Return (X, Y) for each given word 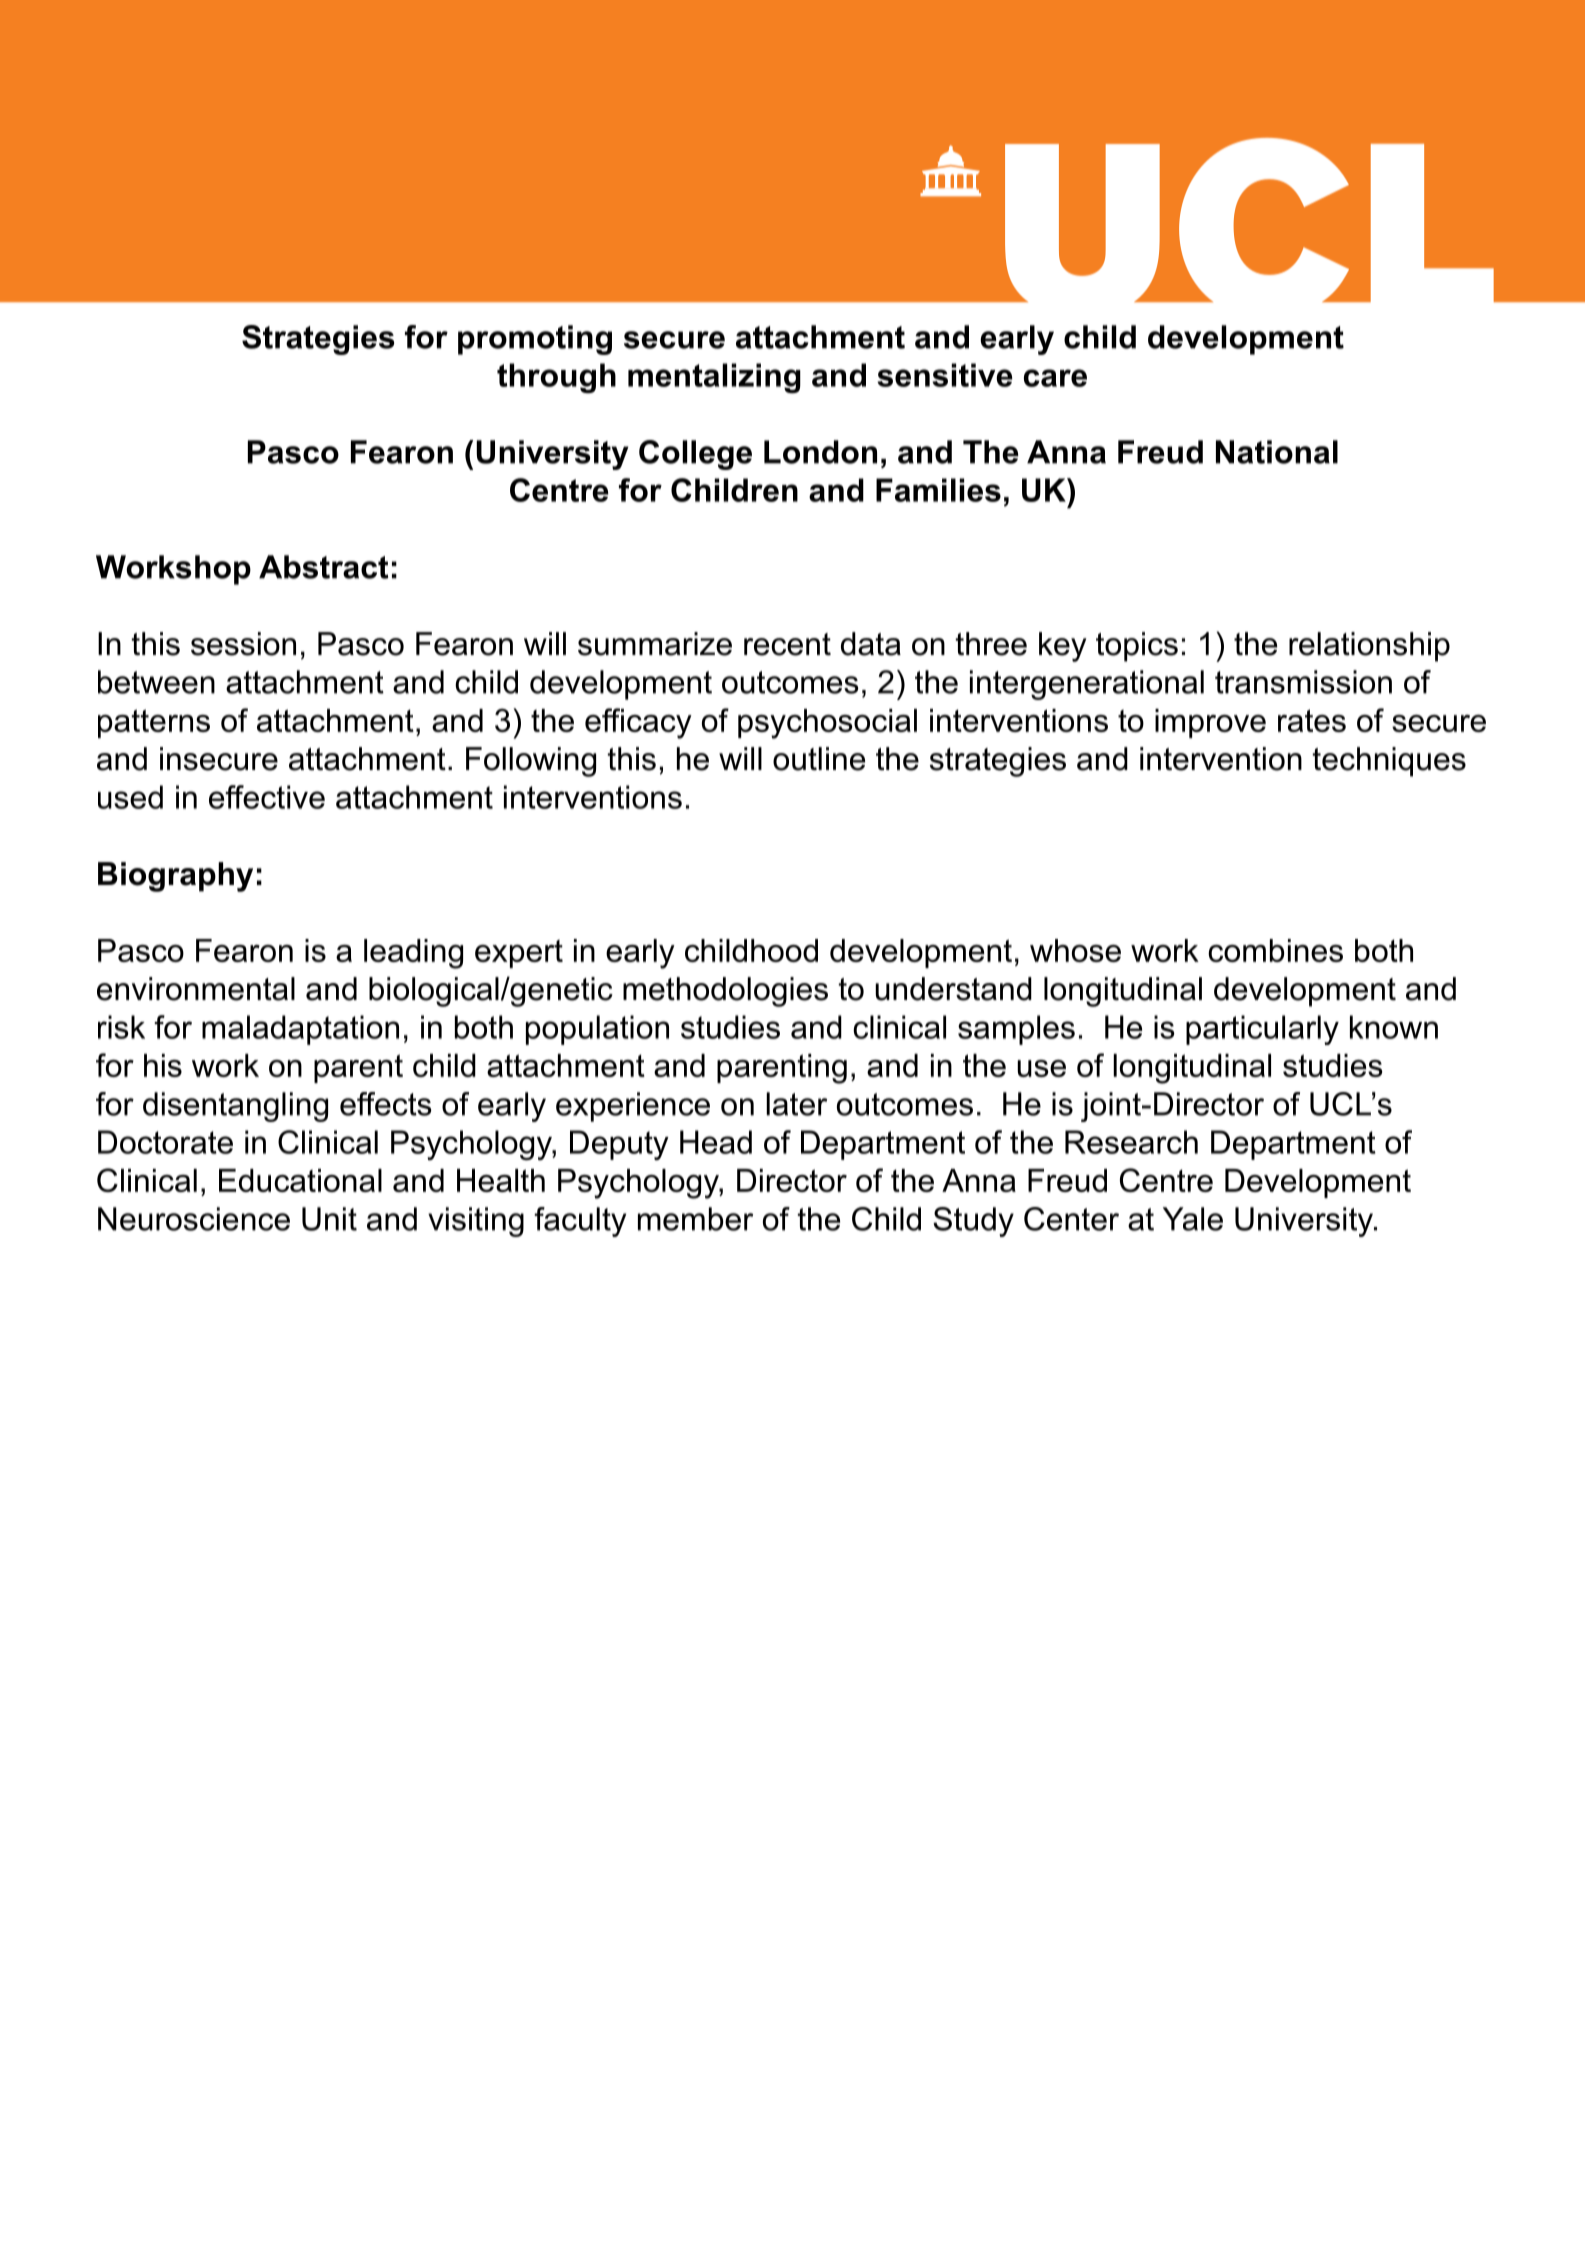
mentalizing (714, 378)
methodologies (725, 992)
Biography (175, 877)
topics (1137, 647)
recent (787, 644)
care (1055, 378)
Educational (300, 1180)
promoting (535, 340)
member (695, 1219)
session (243, 644)
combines (1275, 950)
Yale (1193, 1219)
